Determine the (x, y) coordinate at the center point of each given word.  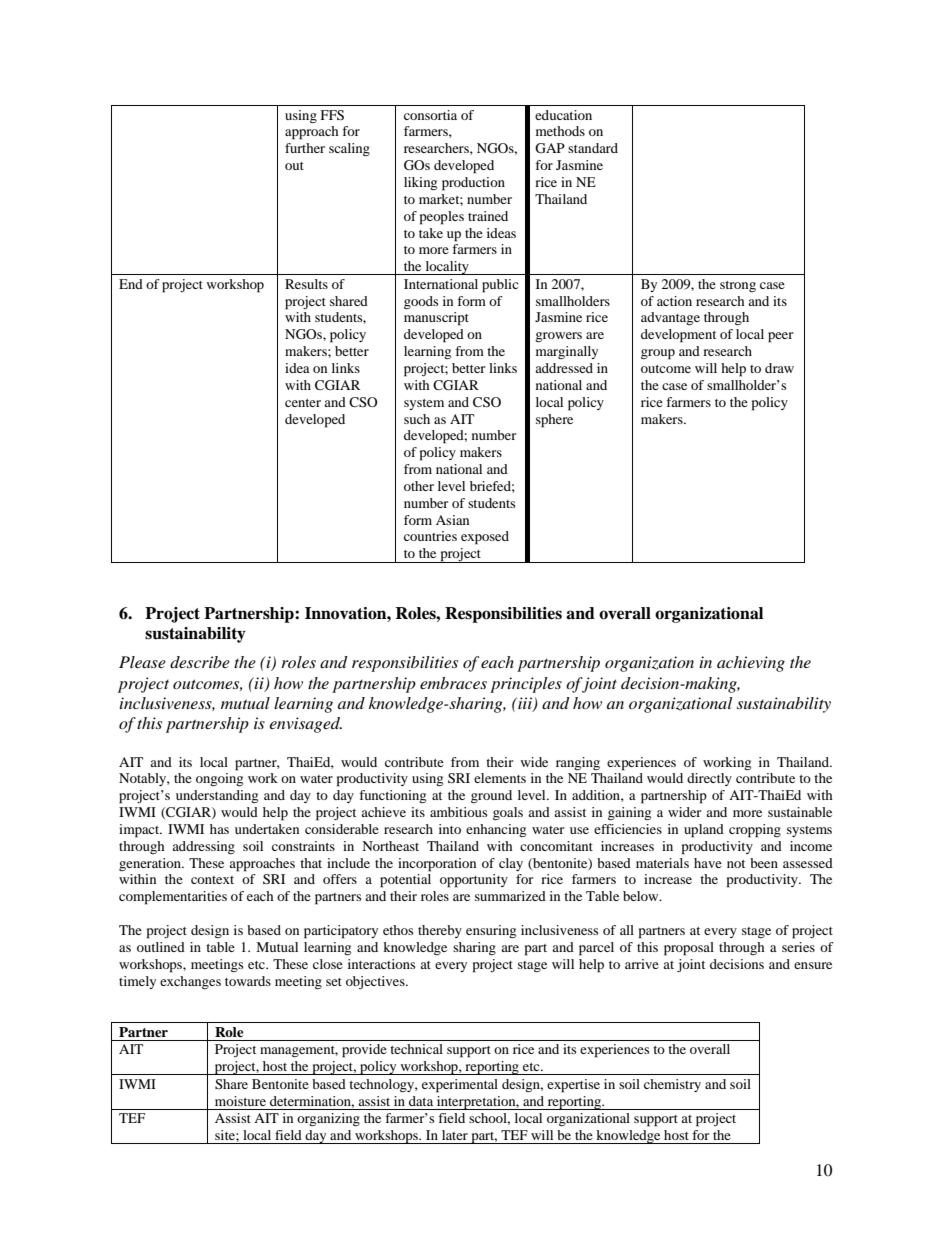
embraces (453, 683)
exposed (485, 538)
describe (200, 662)
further (305, 148)
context (212, 880)
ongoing (219, 779)
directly (709, 779)
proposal (689, 949)
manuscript (436, 319)
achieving (751, 664)
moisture (240, 1101)
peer (780, 337)
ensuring (491, 931)
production (473, 184)
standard (593, 148)
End (131, 284)
